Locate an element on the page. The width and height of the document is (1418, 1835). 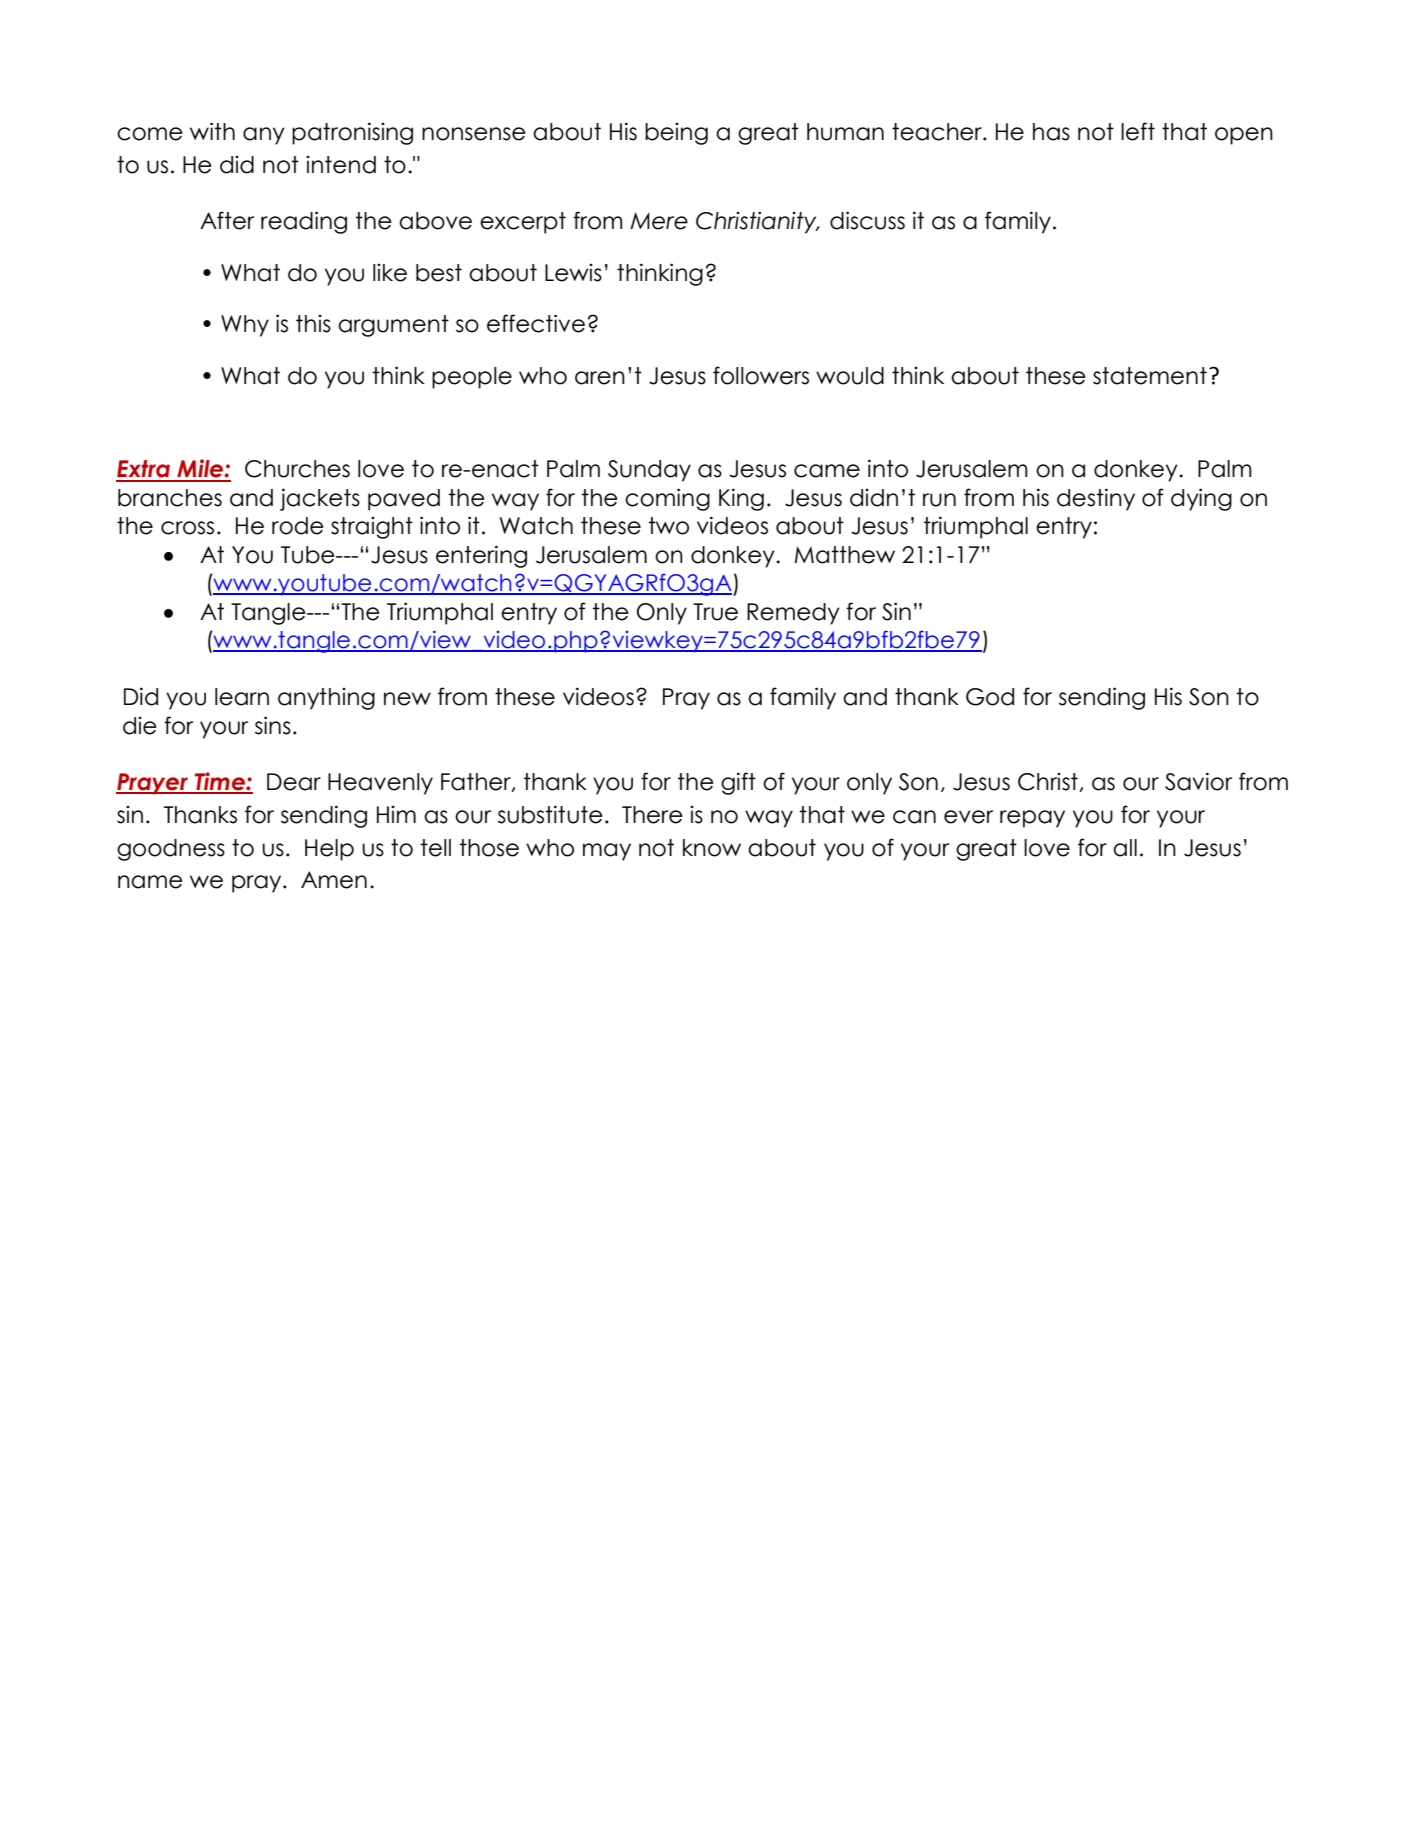
coming is located at coordinates (667, 499).
